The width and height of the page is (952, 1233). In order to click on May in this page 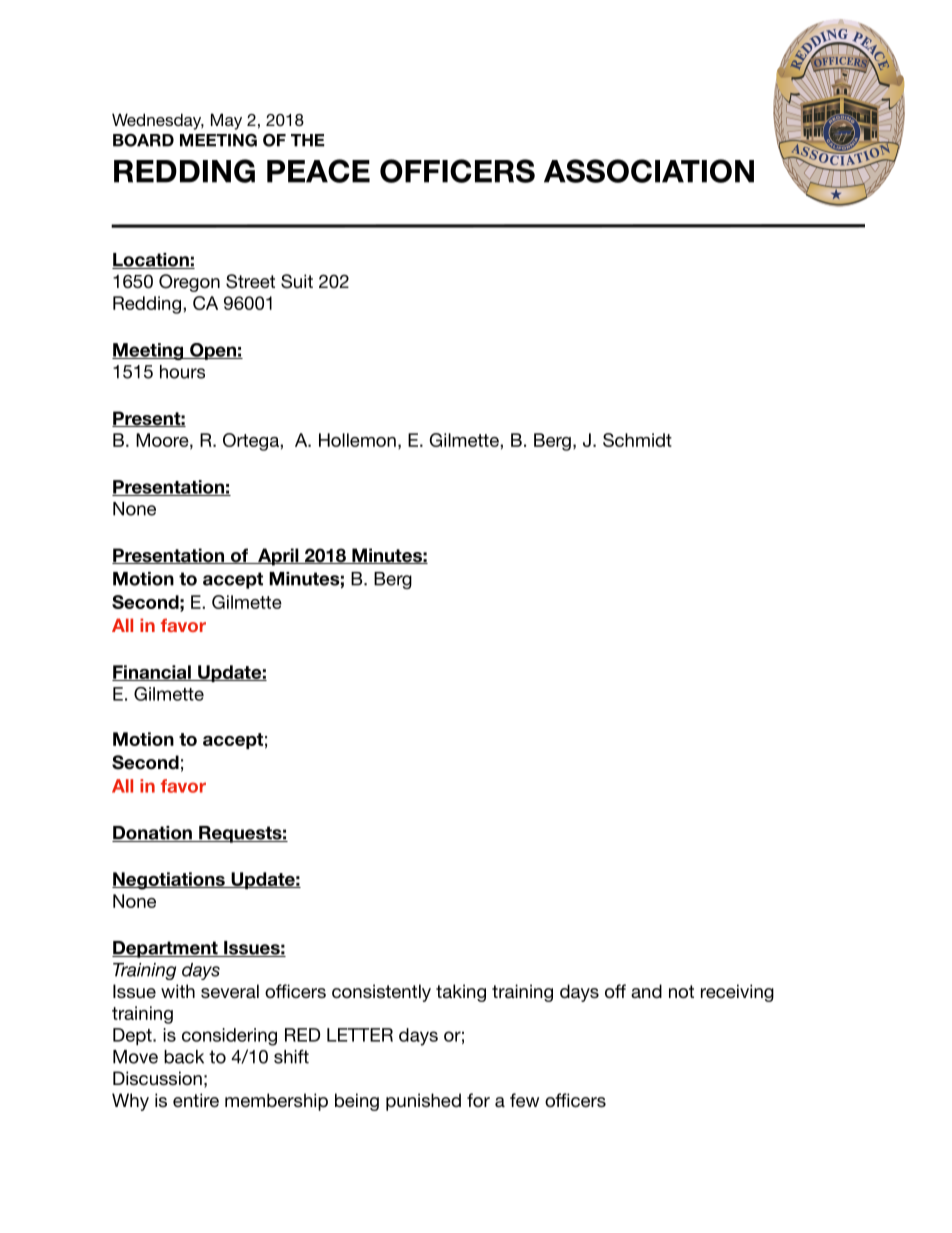, I will do `click(226, 121)`.
